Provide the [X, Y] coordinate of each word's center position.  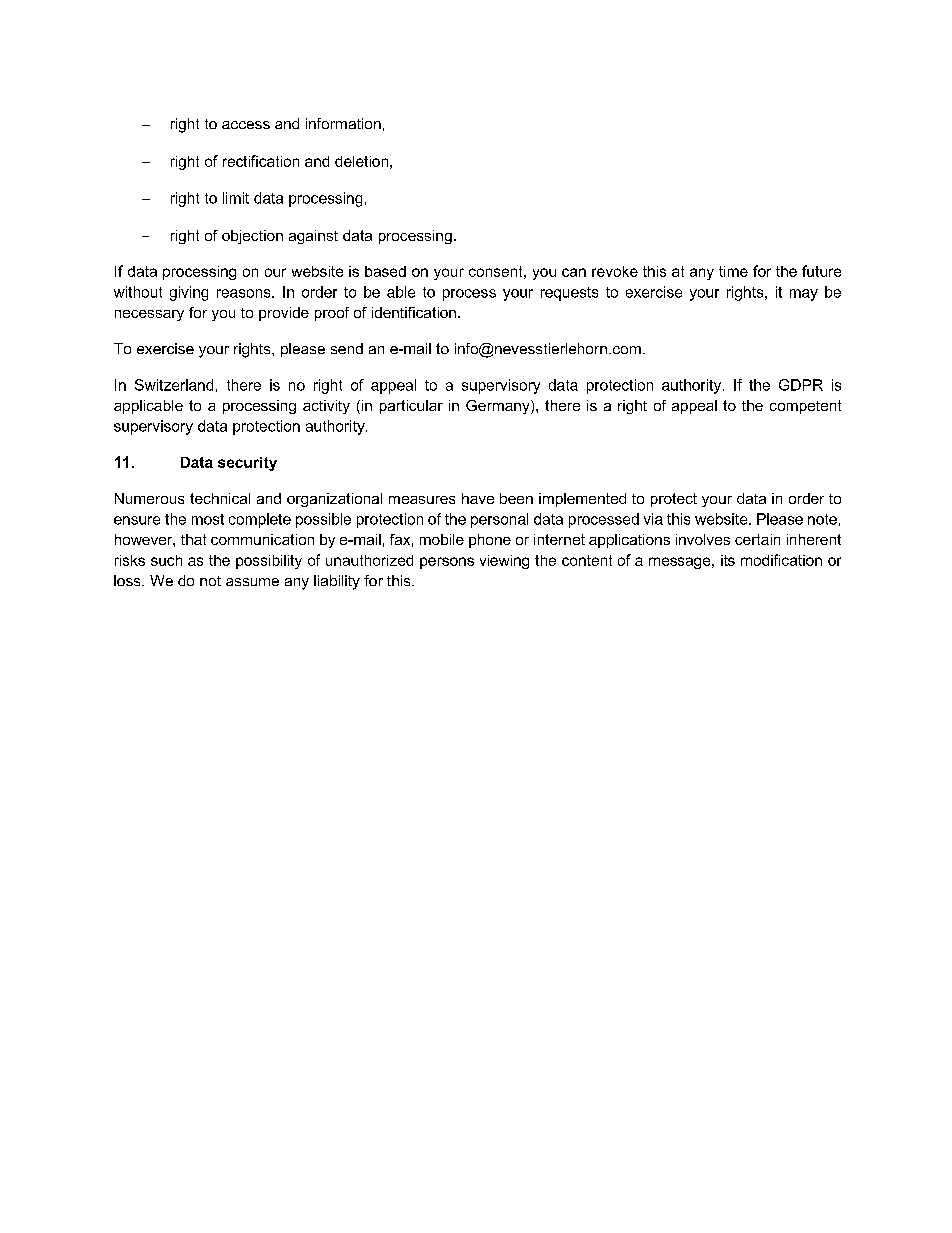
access [246, 125]
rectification [261, 161]
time [733, 271]
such [166, 560]
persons [447, 563]
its [728, 560]
